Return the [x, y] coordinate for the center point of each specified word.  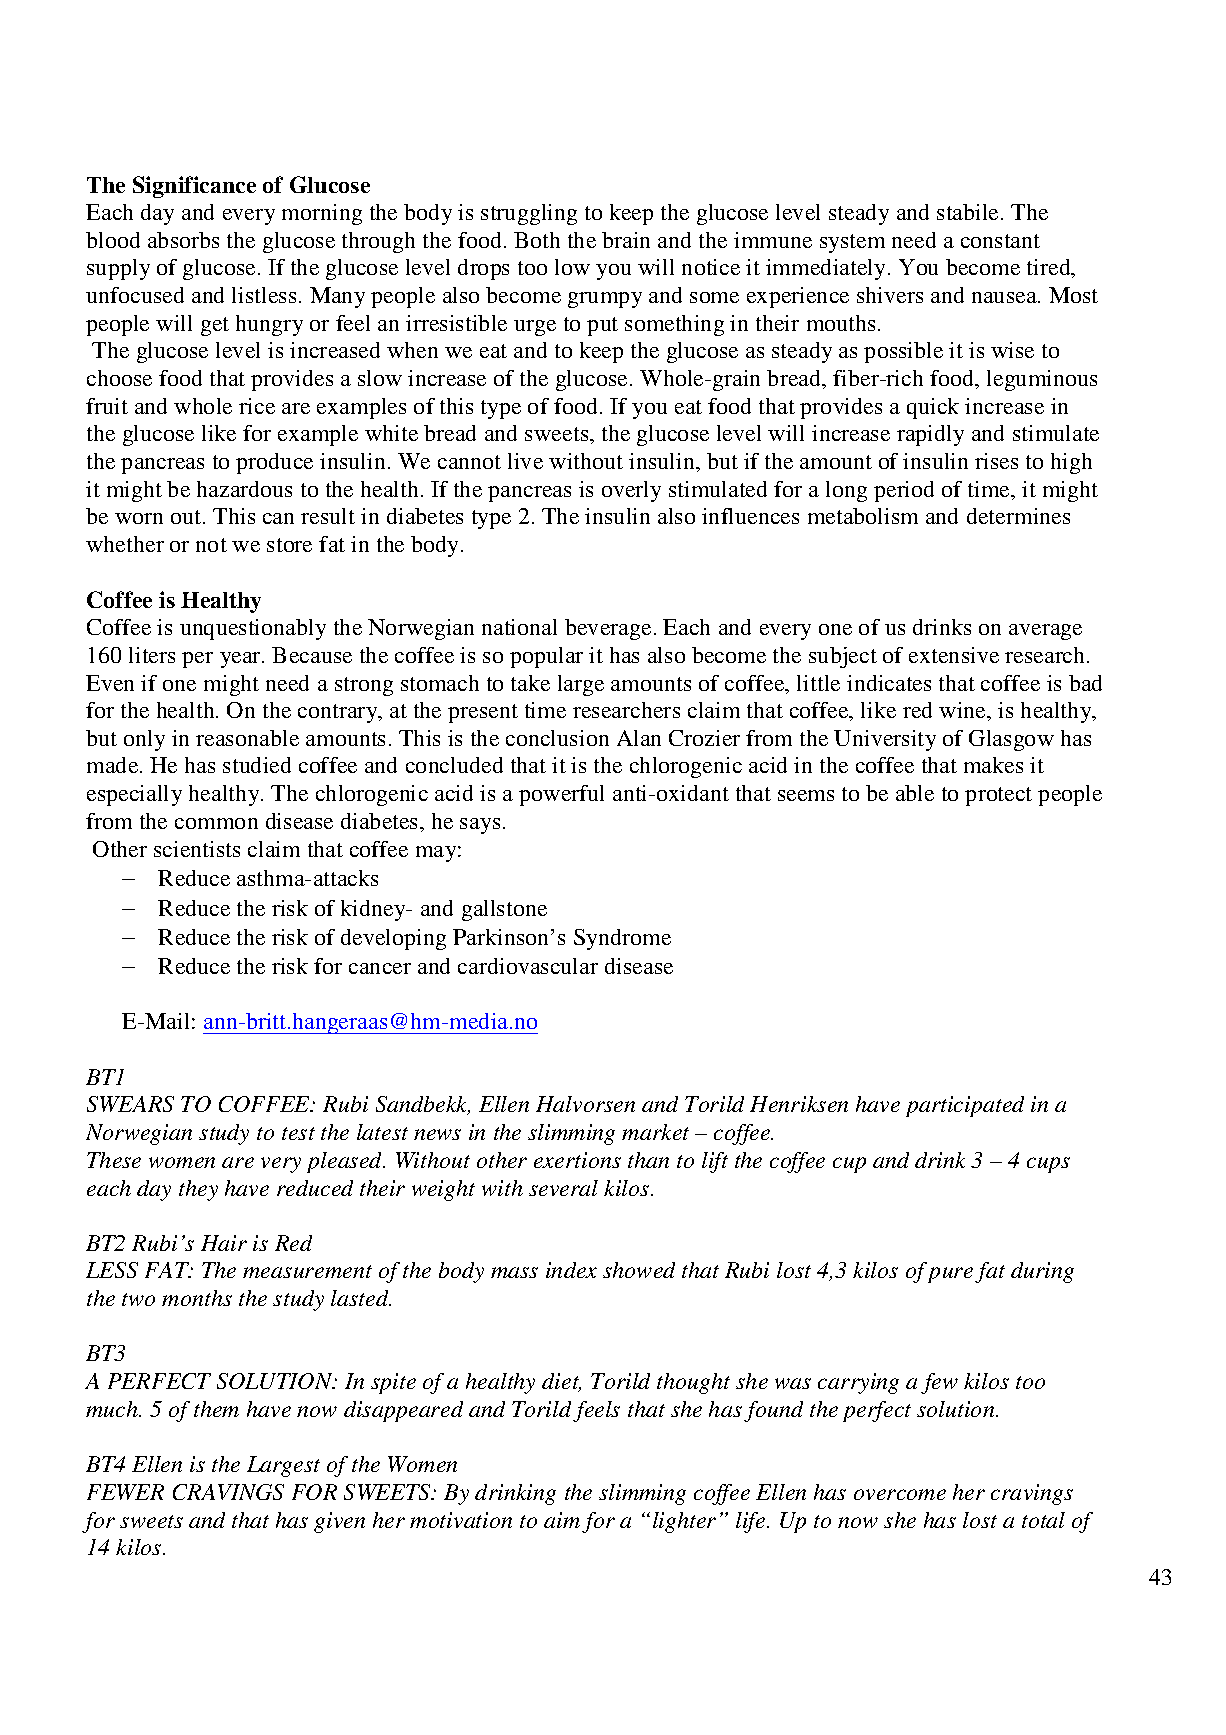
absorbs [183, 240]
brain [626, 240]
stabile [967, 212]
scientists [197, 849]
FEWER [125, 1492]
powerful [561, 795]
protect [998, 796]
